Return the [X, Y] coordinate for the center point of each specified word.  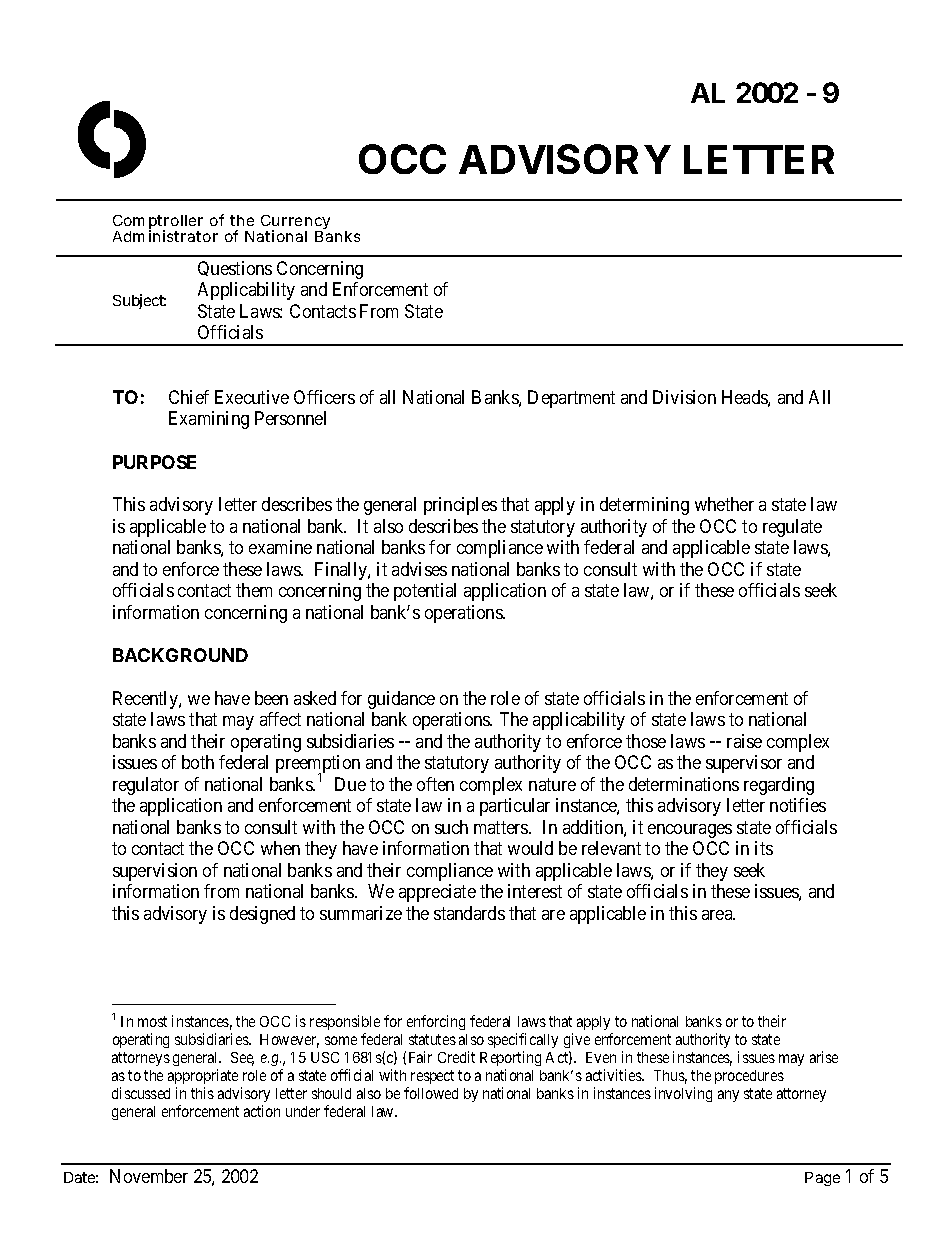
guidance [401, 700]
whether [724, 504]
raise [744, 741]
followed [431, 1093]
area [718, 915]
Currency [295, 224]
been [271, 698]
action [262, 1111]
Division [684, 397]
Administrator [165, 236]
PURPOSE [154, 462]
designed [262, 915]
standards [469, 913]
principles [460, 506]
